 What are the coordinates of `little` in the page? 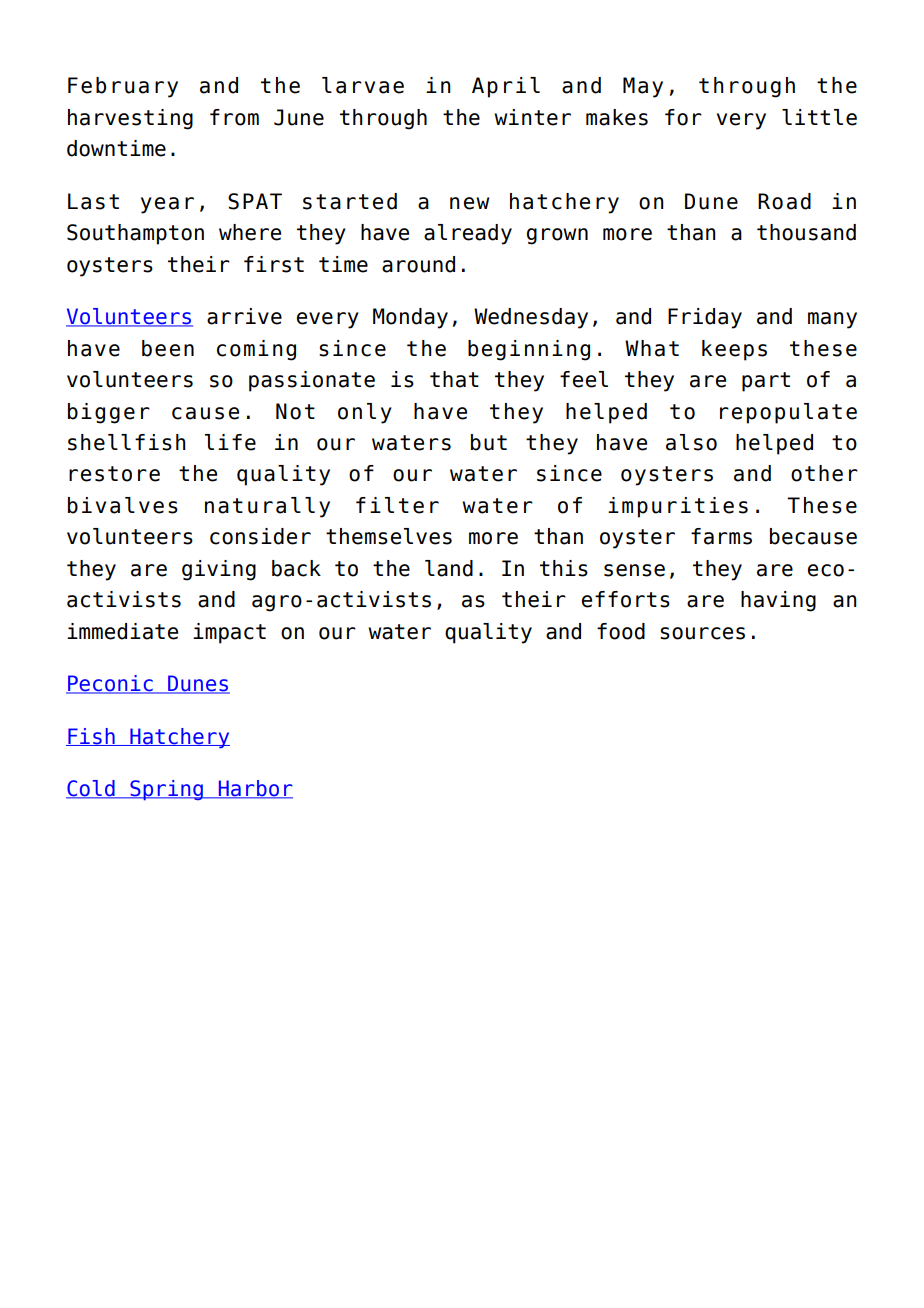 It's located at (819, 117).
